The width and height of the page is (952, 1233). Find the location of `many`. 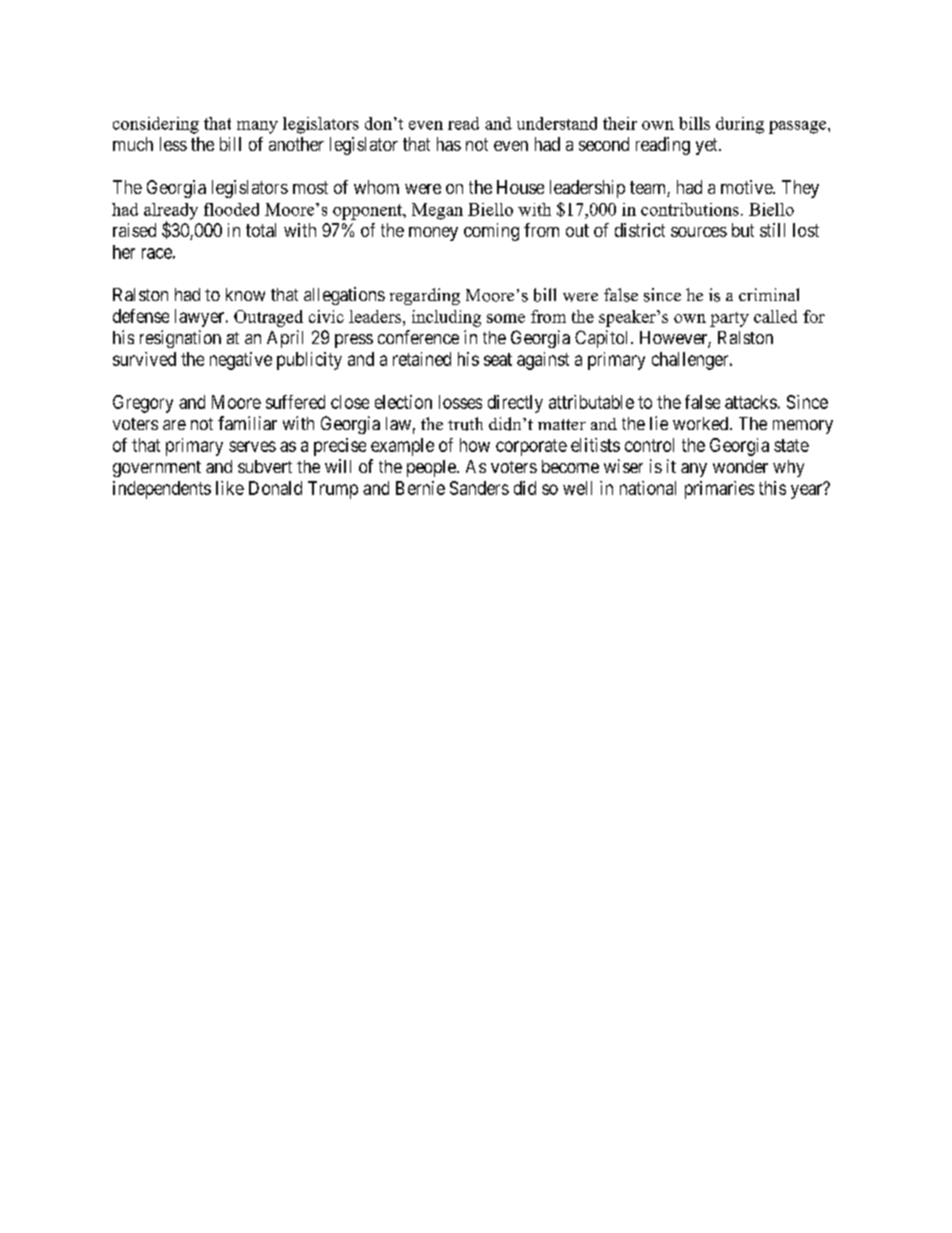

many is located at coordinates (257, 127).
